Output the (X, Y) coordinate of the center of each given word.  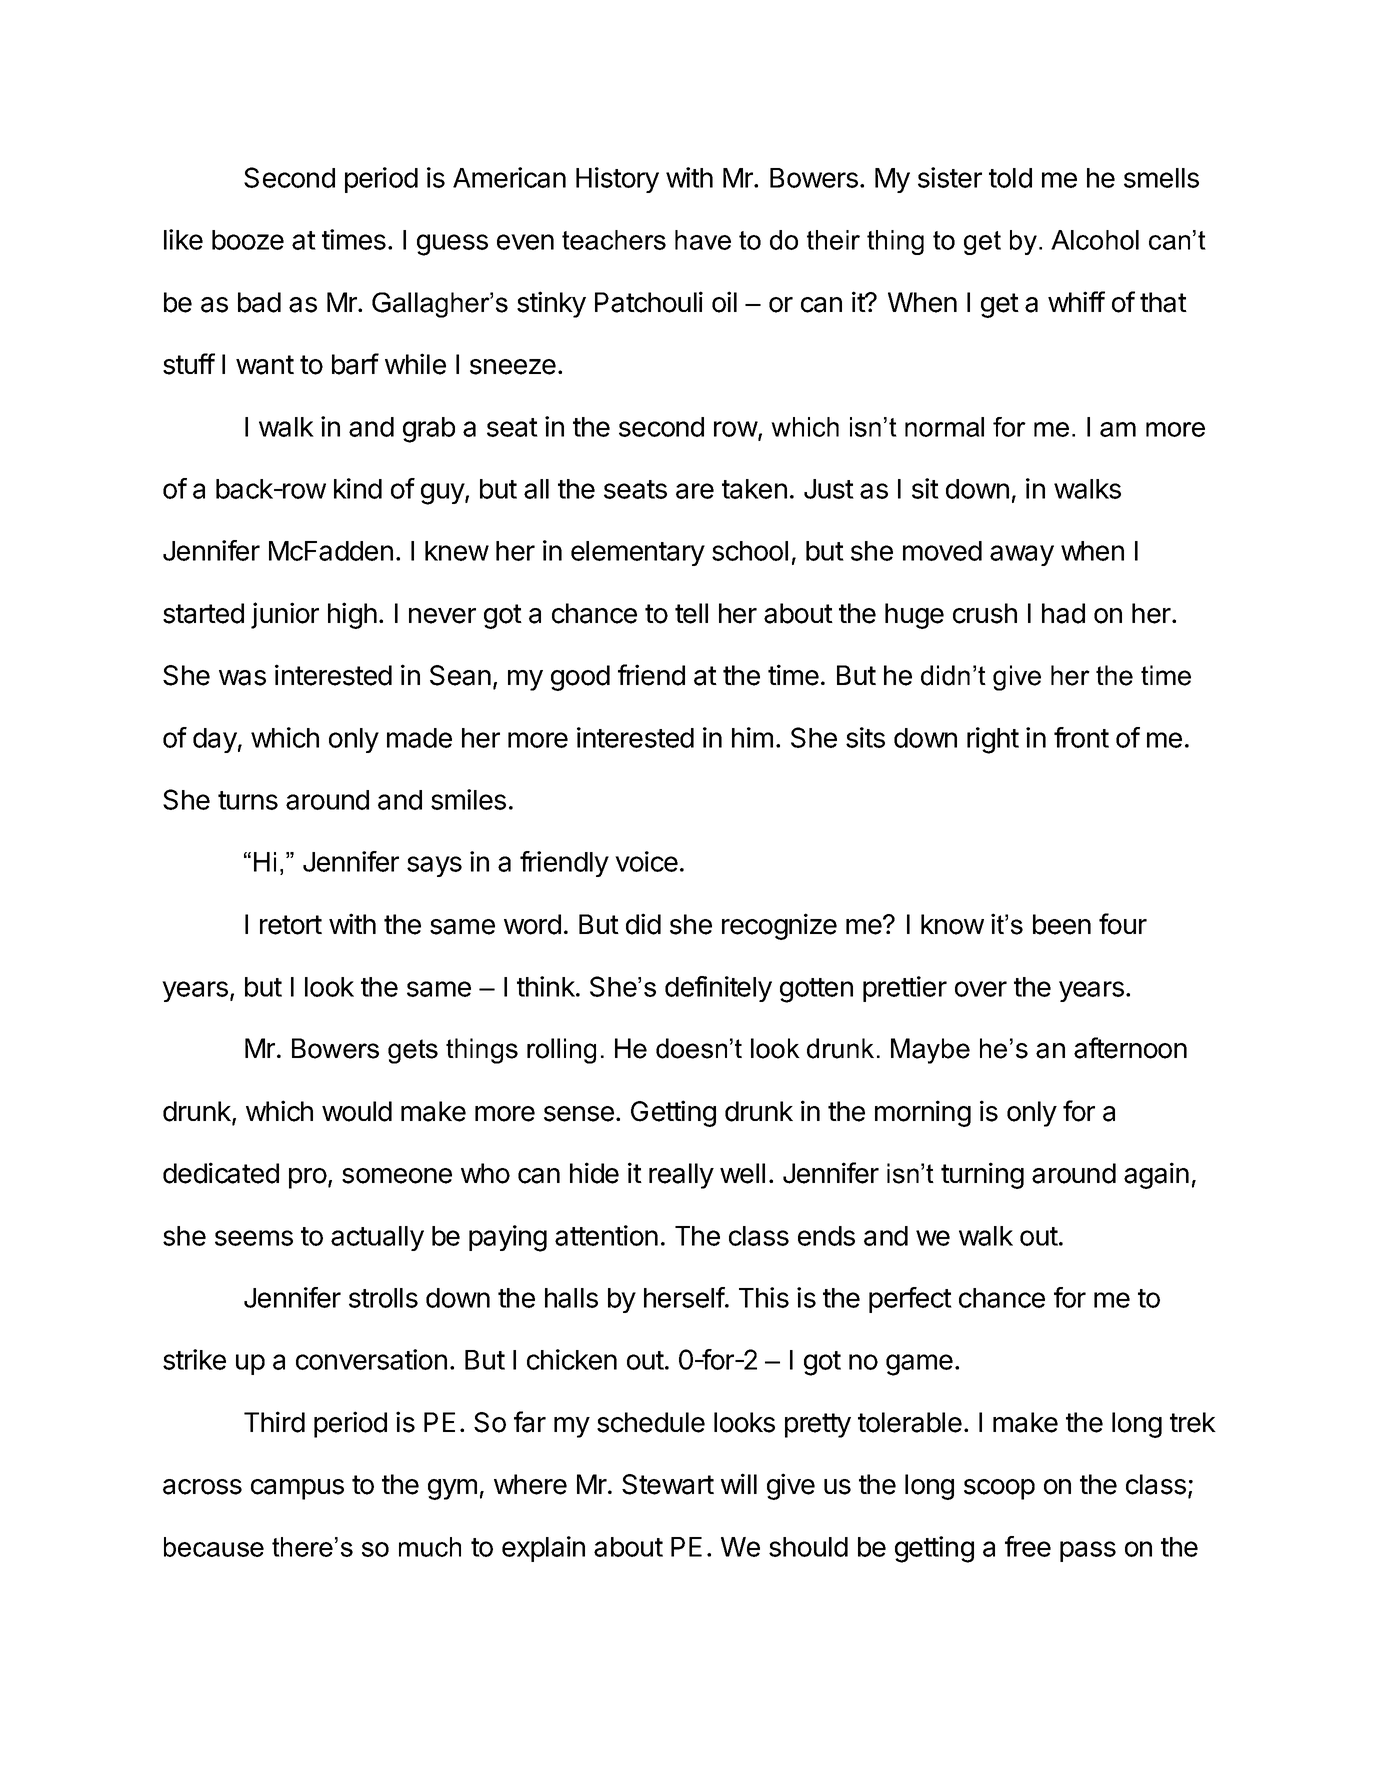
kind (358, 488)
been (1062, 924)
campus (297, 1489)
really (681, 1176)
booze (248, 240)
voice (646, 861)
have (703, 240)
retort (291, 925)
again (1156, 1175)
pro (308, 1178)
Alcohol (1095, 240)
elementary (638, 553)
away (1022, 555)
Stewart (668, 1484)
